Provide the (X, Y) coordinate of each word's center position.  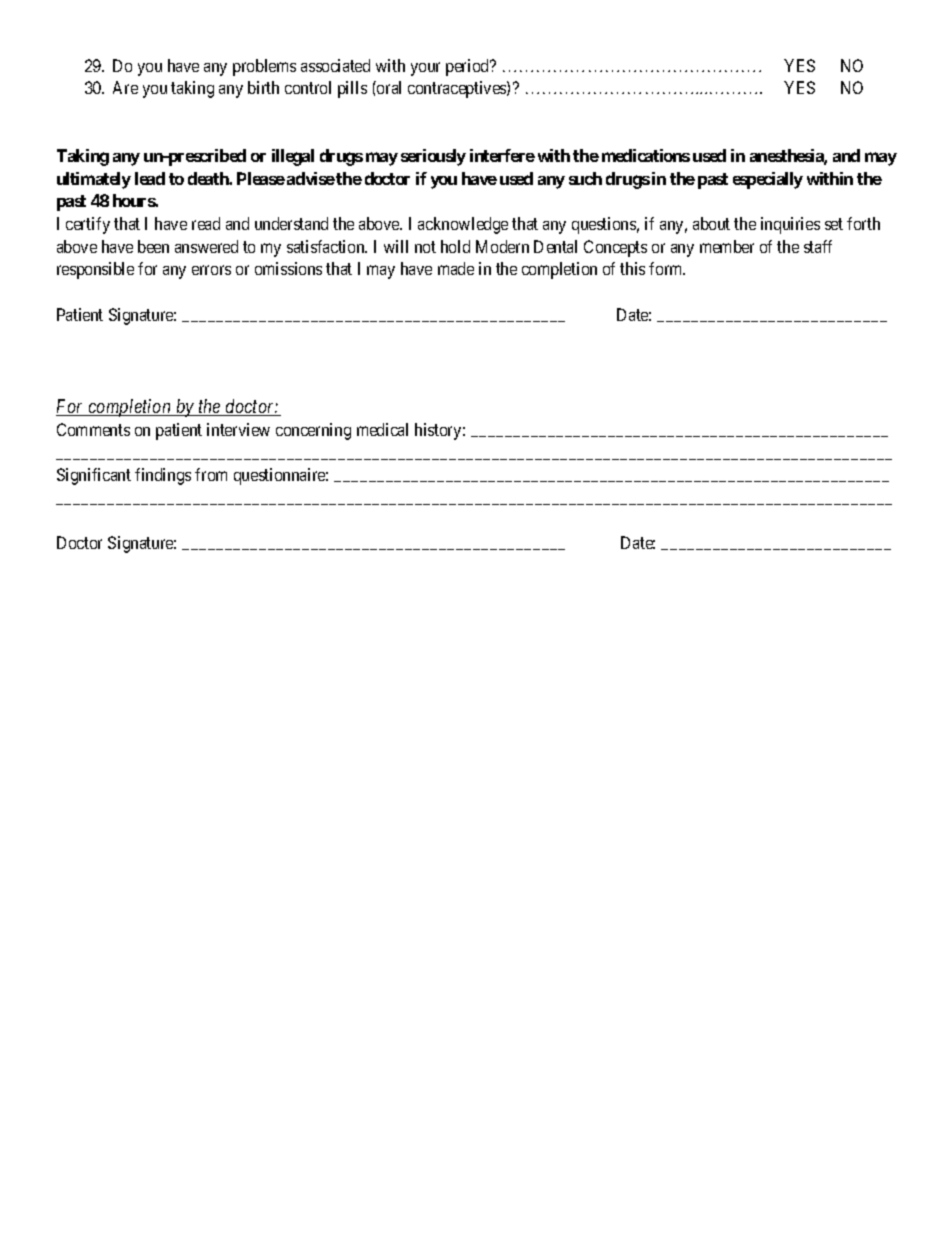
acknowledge (463, 225)
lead (150, 178)
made (456, 268)
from (211, 474)
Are (125, 87)
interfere (502, 155)
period (469, 67)
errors (211, 270)
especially (768, 180)
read (206, 223)
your (425, 69)
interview (238, 429)
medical (382, 429)
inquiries (790, 225)
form (667, 268)
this (632, 268)
